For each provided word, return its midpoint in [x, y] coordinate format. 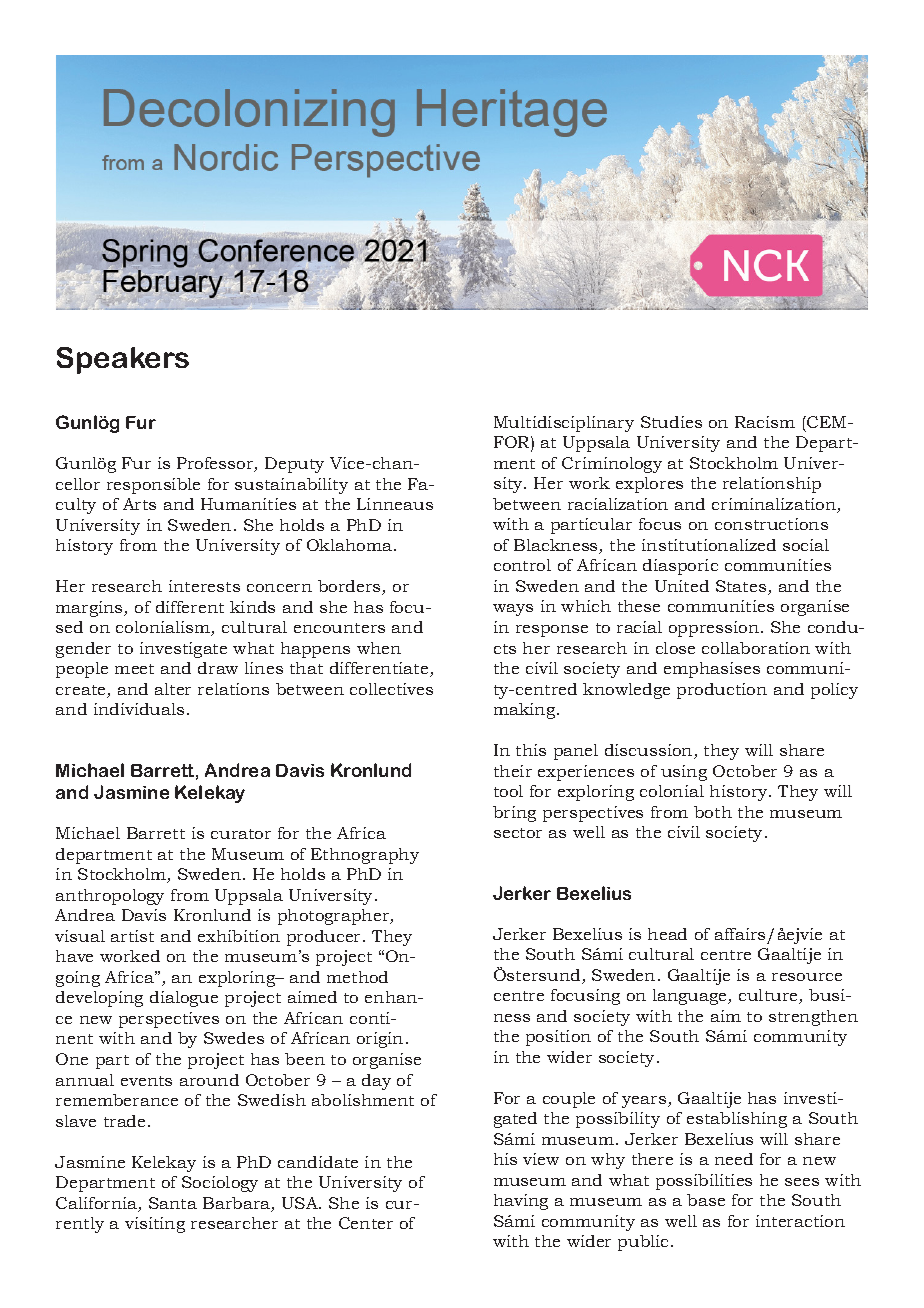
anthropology [110, 897]
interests [204, 586]
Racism [765, 422]
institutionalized [709, 545]
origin [380, 1040]
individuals [139, 709]
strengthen [813, 1018]
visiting [155, 1225]
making [526, 711]
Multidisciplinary [564, 424]
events [146, 1081]
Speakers [123, 360]
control [522, 565]
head [667, 934]
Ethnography [365, 856]
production [722, 691]
